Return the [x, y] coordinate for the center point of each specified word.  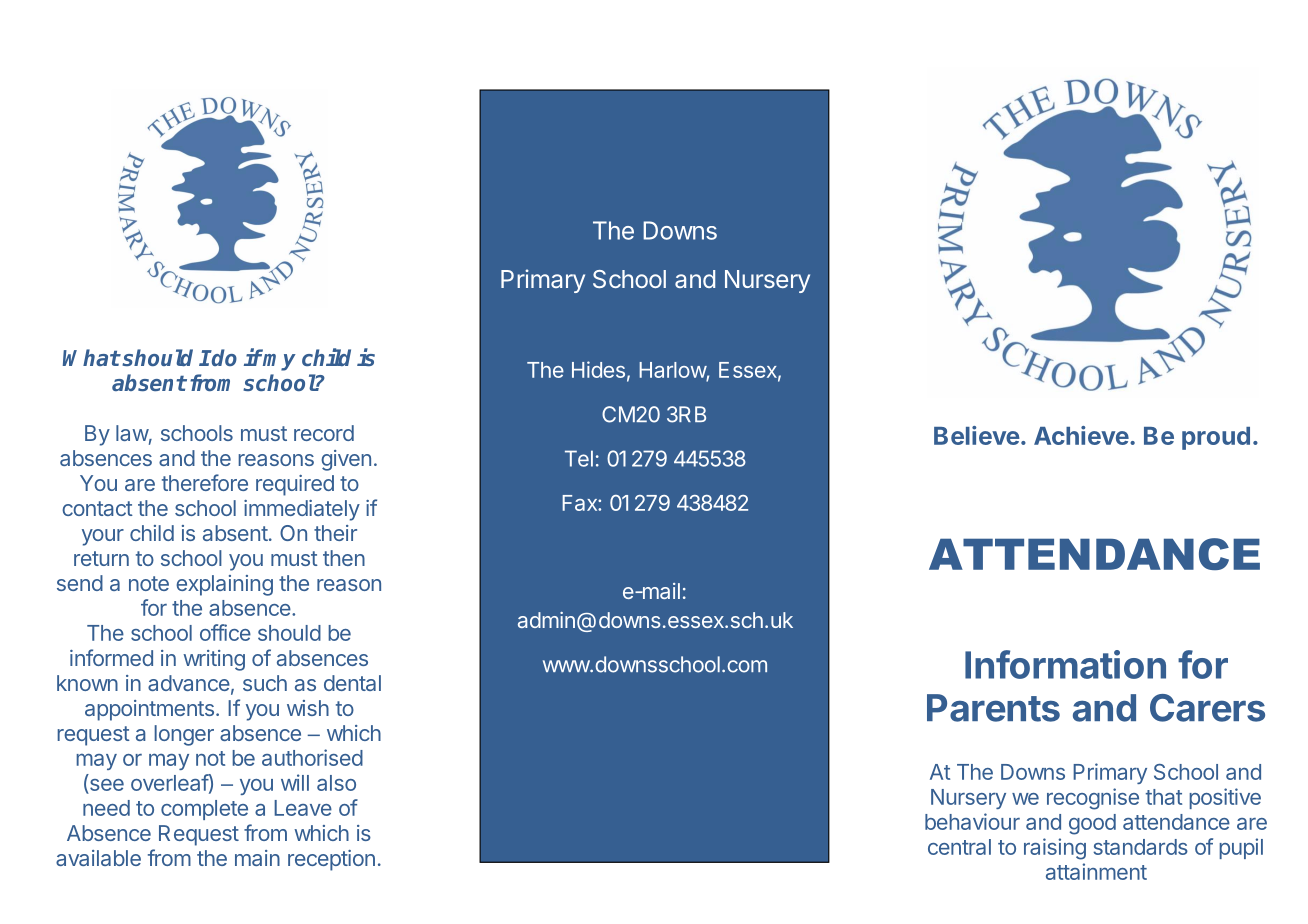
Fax [580, 503]
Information [1065, 664]
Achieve [1081, 435]
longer [184, 735]
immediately [302, 510]
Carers [1207, 708]
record [324, 433]
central [959, 847]
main [257, 858]
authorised [312, 757]
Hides [598, 369]
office [225, 632]
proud [1216, 438]
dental [352, 683]
